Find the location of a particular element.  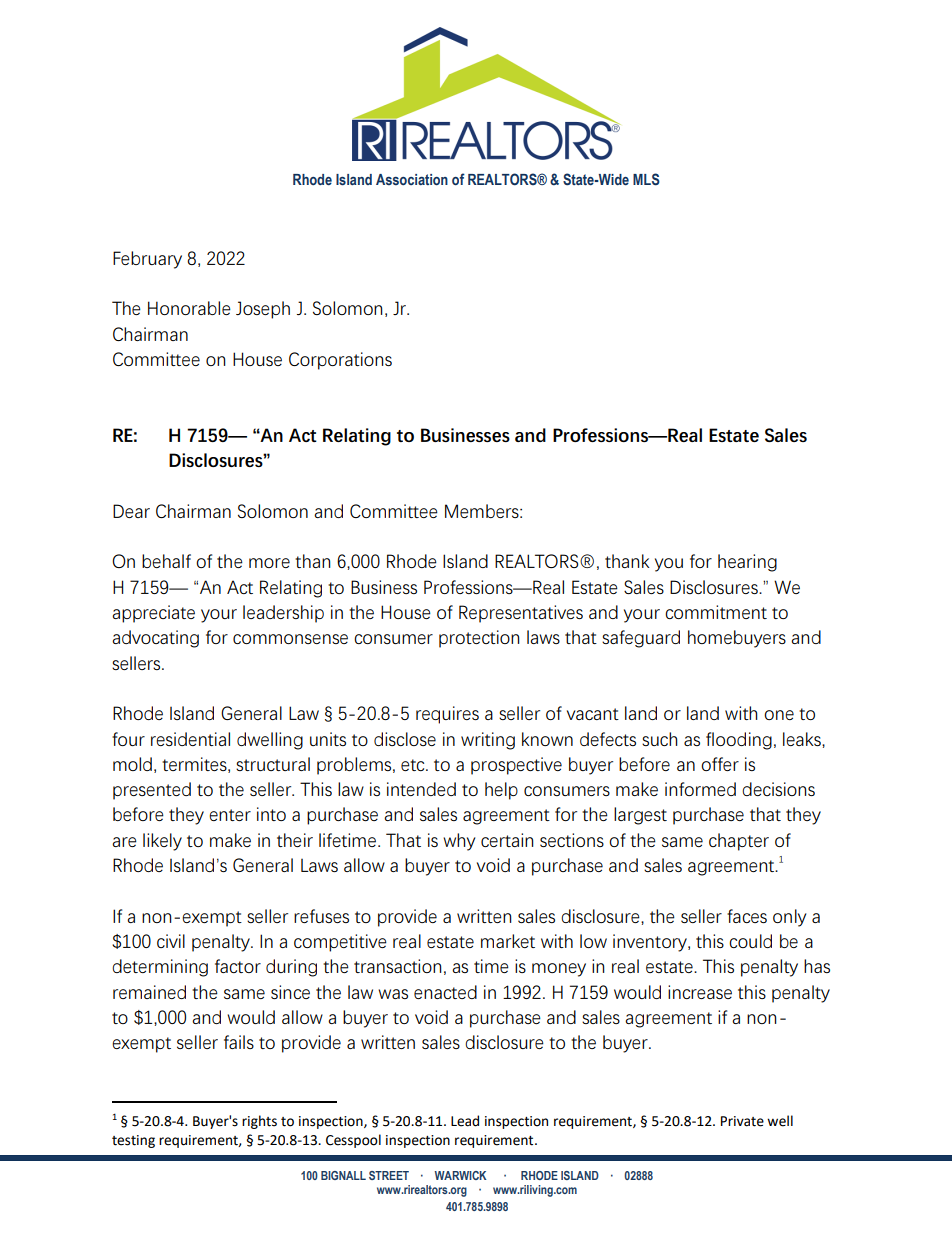

hearing is located at coordinates (747, 563).
